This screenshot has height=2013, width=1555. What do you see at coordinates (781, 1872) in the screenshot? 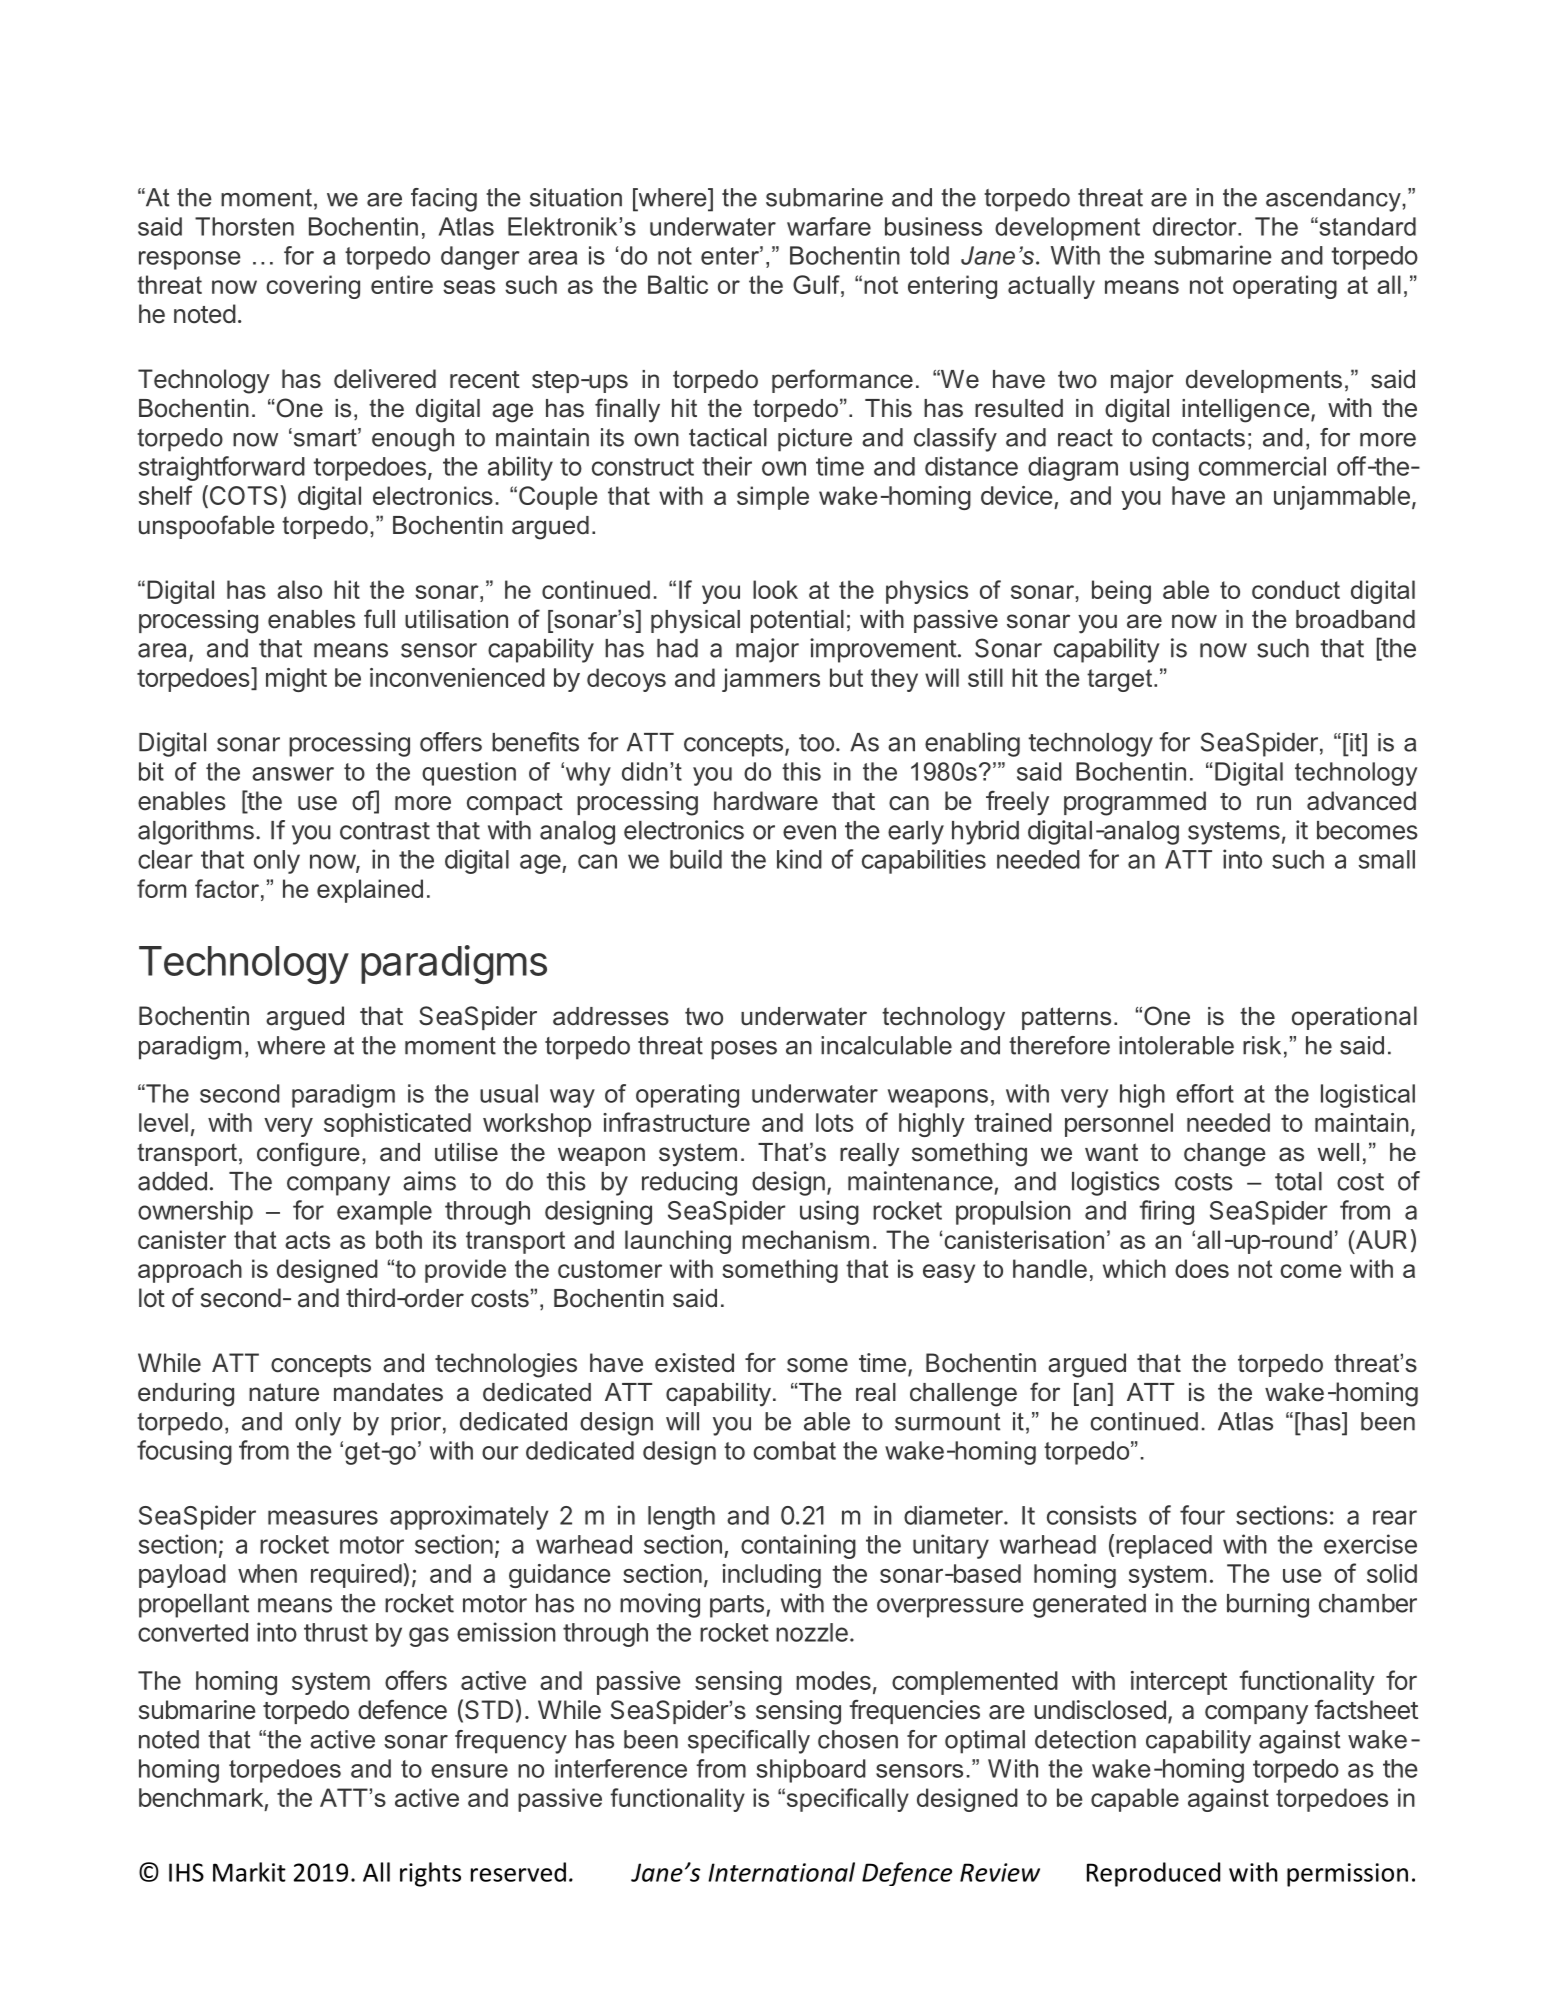
I see `International` at bounding box center [781, 1872].
